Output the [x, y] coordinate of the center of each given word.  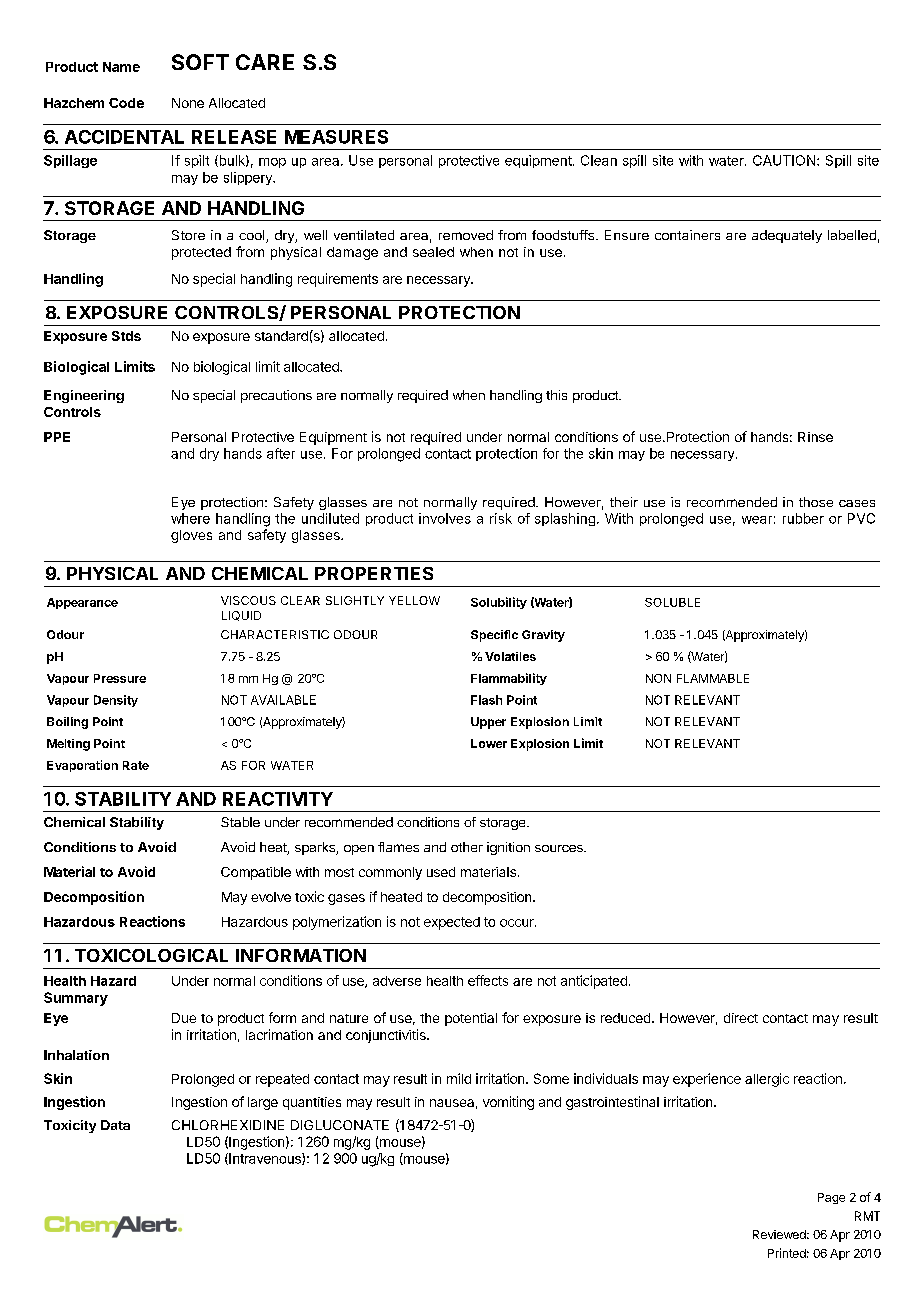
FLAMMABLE [713, 678]
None [188, 103]
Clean [599, 160]
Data [115, 1125]
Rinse [815, 437]
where [190, 518]
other [467, 847]
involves [445, 518]
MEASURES [336, 137]
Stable [240, 822]
